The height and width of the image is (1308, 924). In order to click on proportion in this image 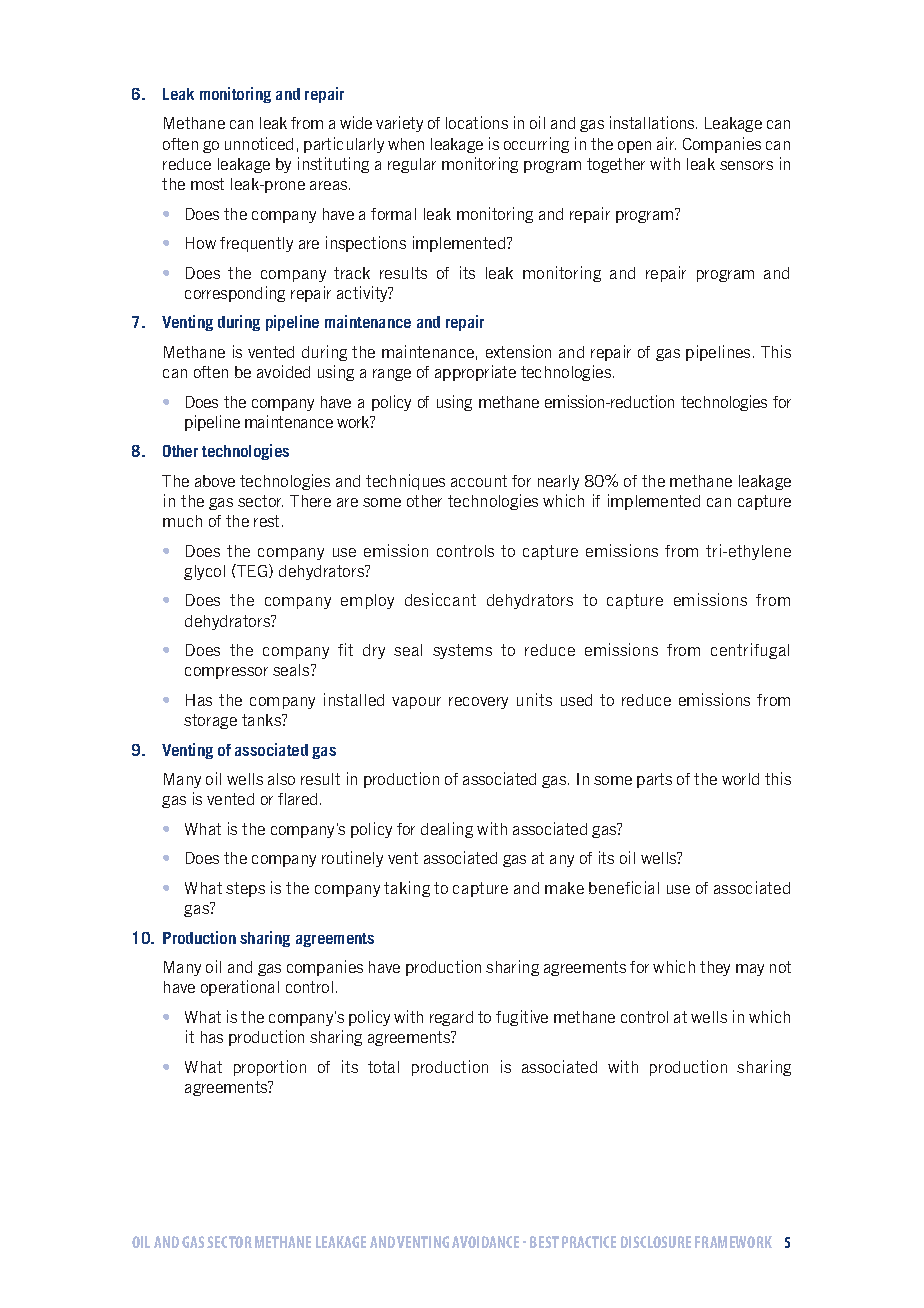, I will do `click(270, 1068)`.
